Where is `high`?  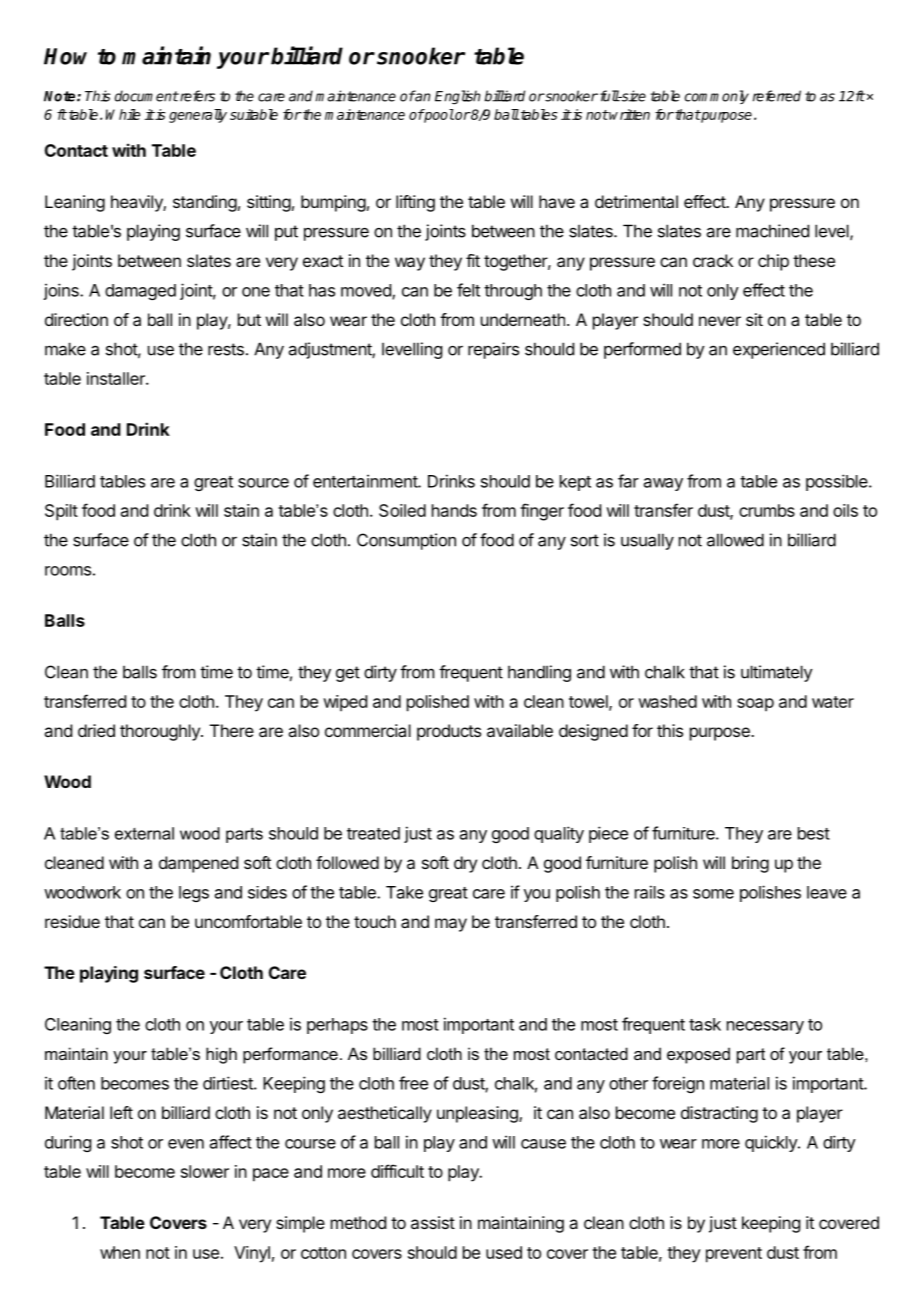 high is located at coordinates (221, 1055).
